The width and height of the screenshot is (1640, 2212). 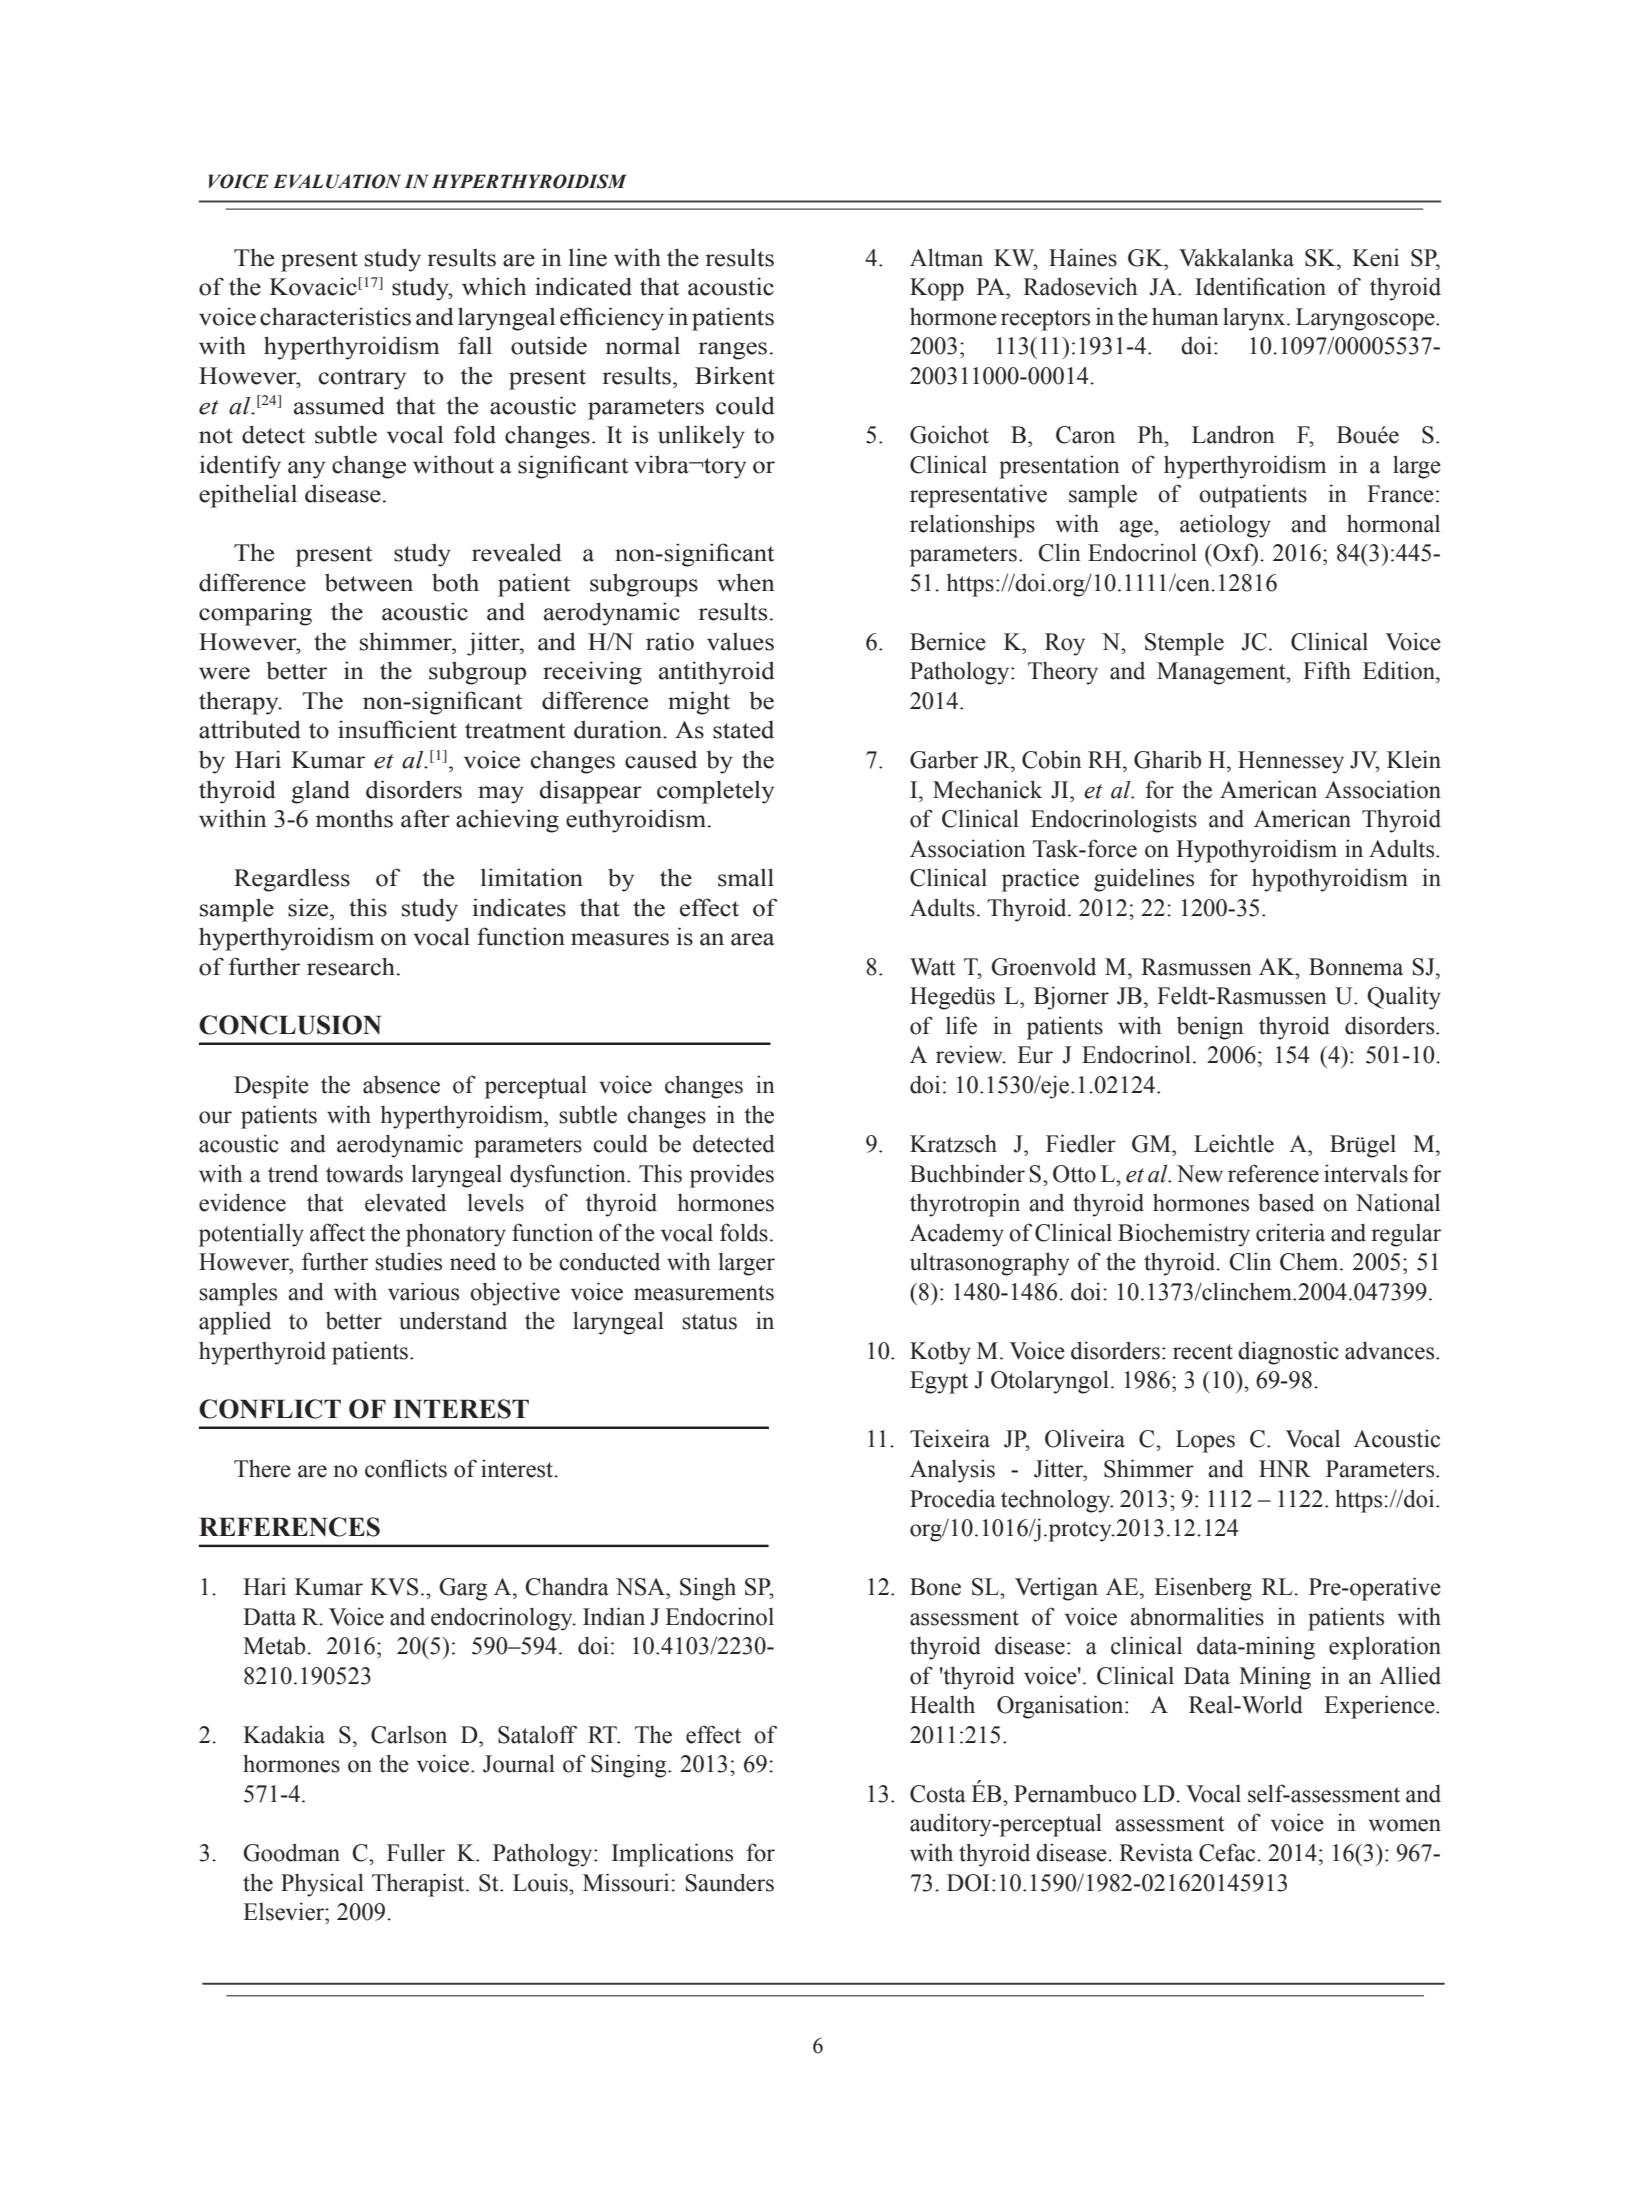 I want to click on status, so click(x=709, y=1322).
